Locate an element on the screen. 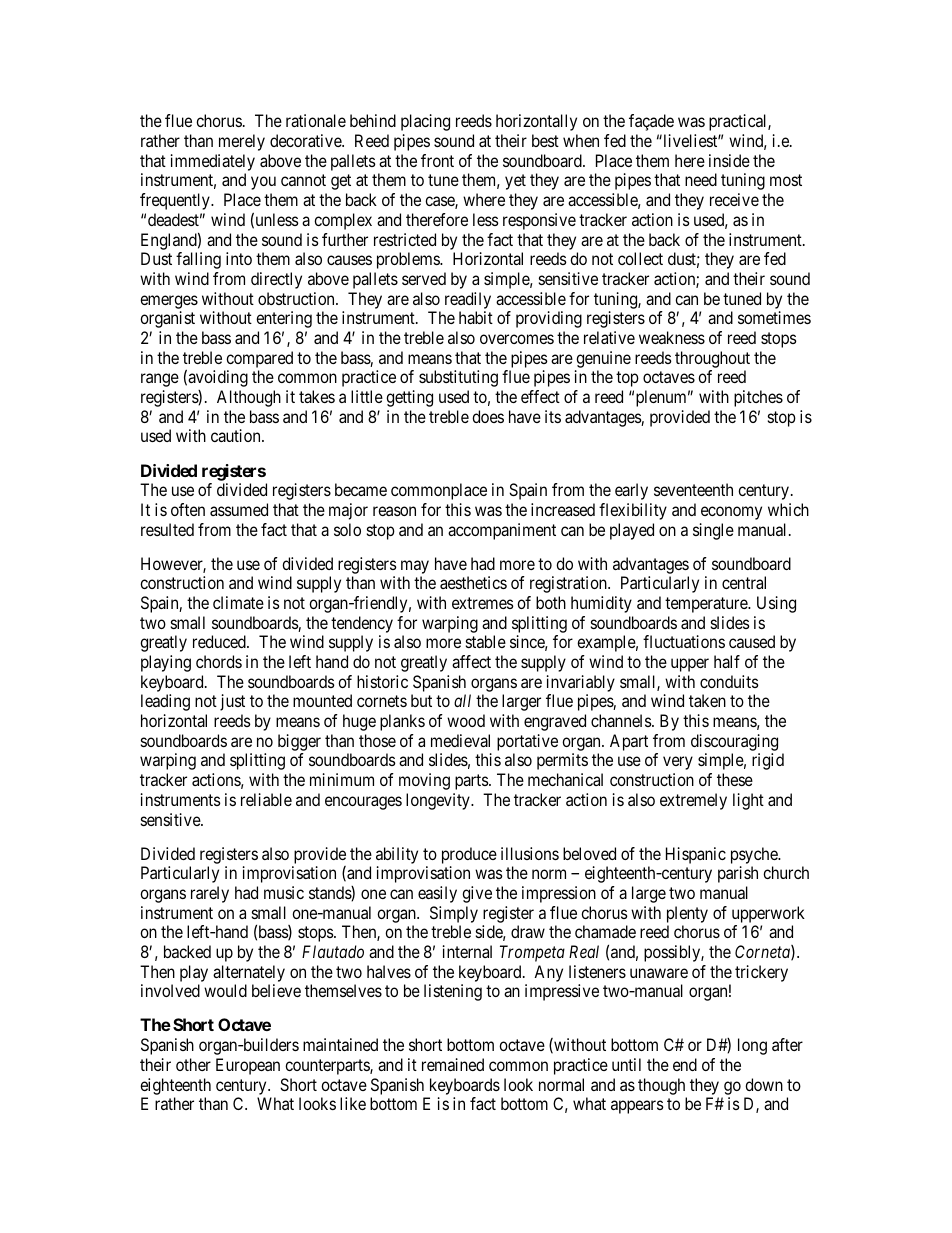  European is located at coordinates (248, 1066).
